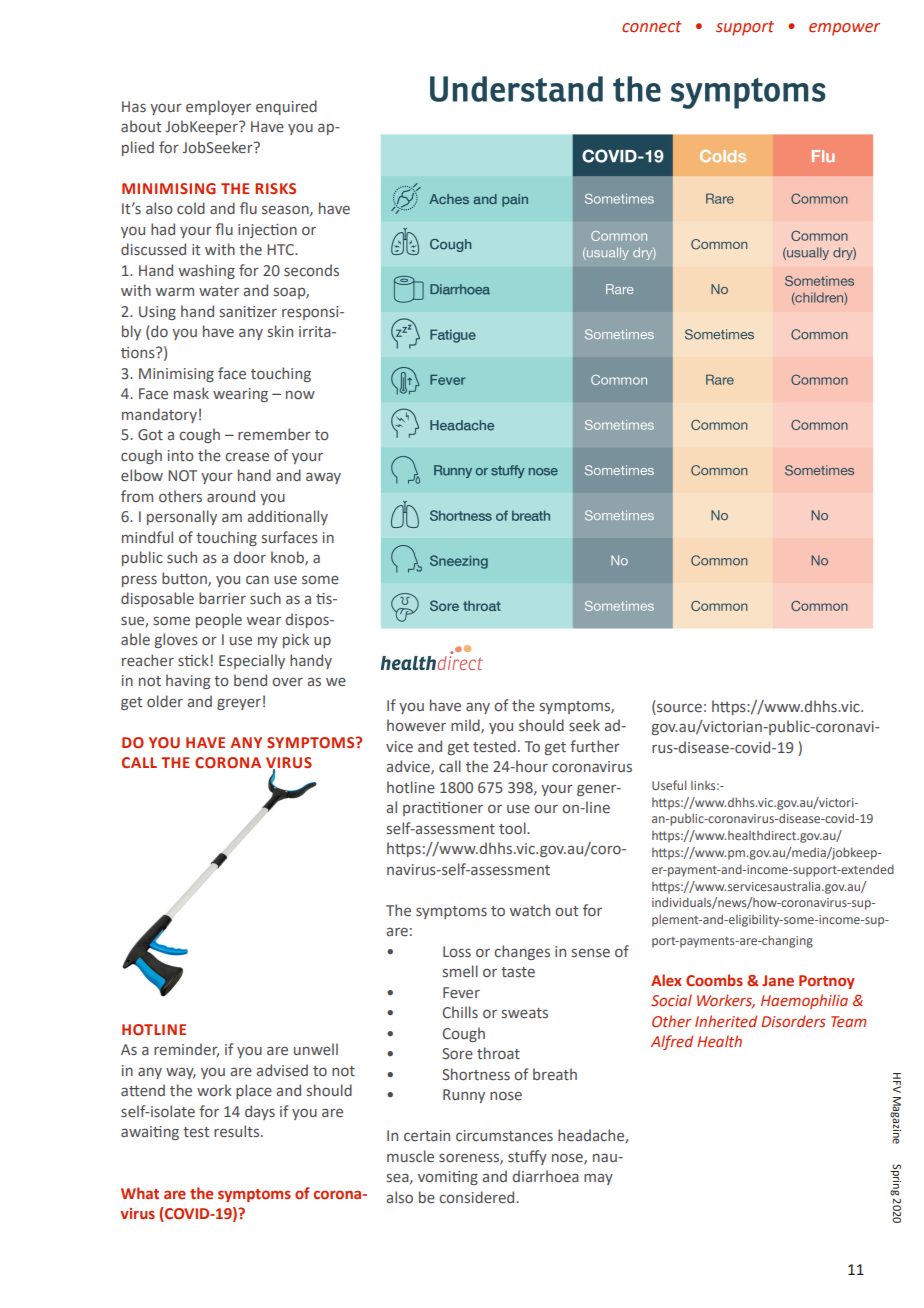 This page has height=1308, width=924. I want to click on greyer, so click(239, 704).
